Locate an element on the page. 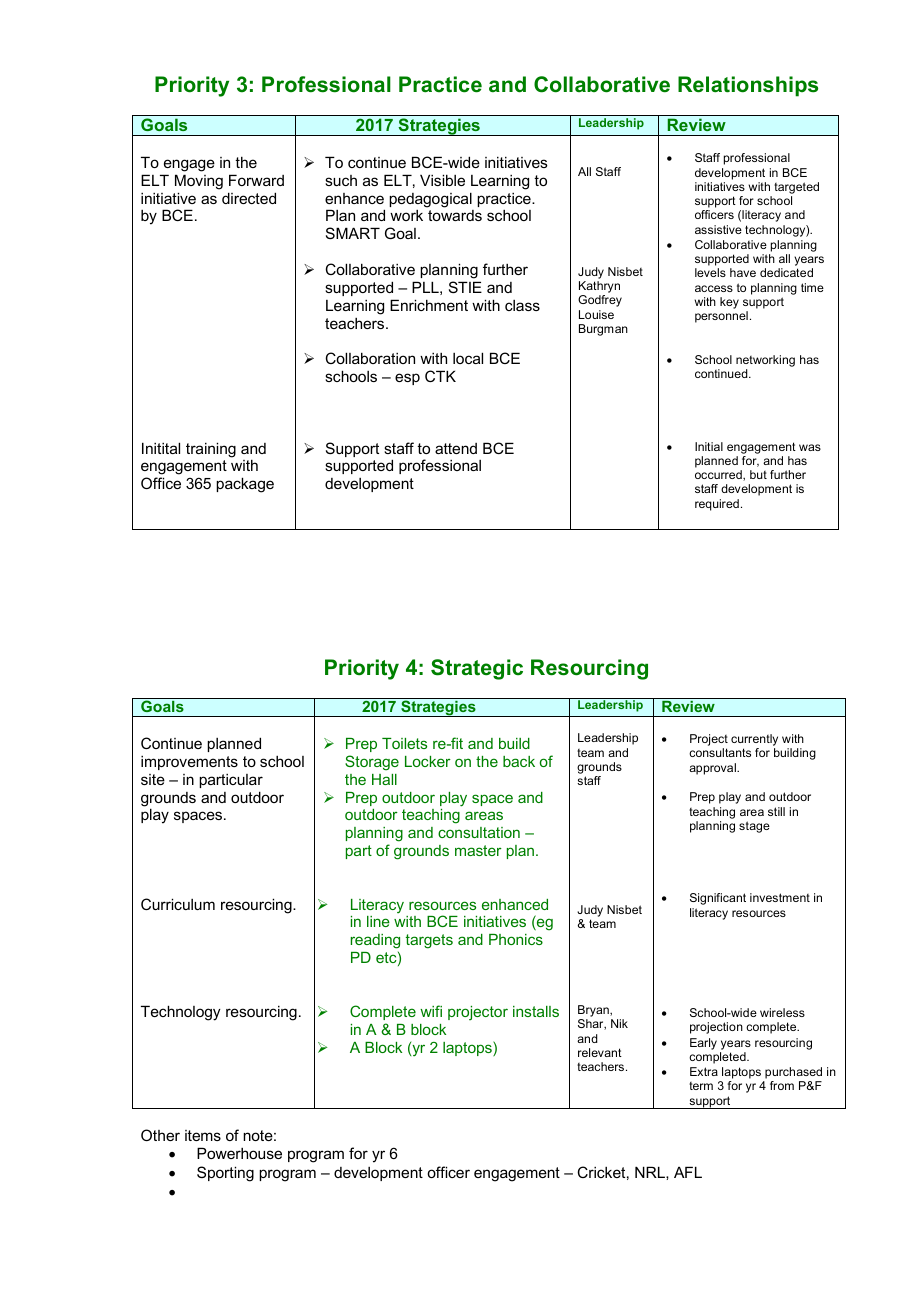 Image resolution: width=924 pixels, height=1308 pixels. Forward is located at coordinates (256, 180).
